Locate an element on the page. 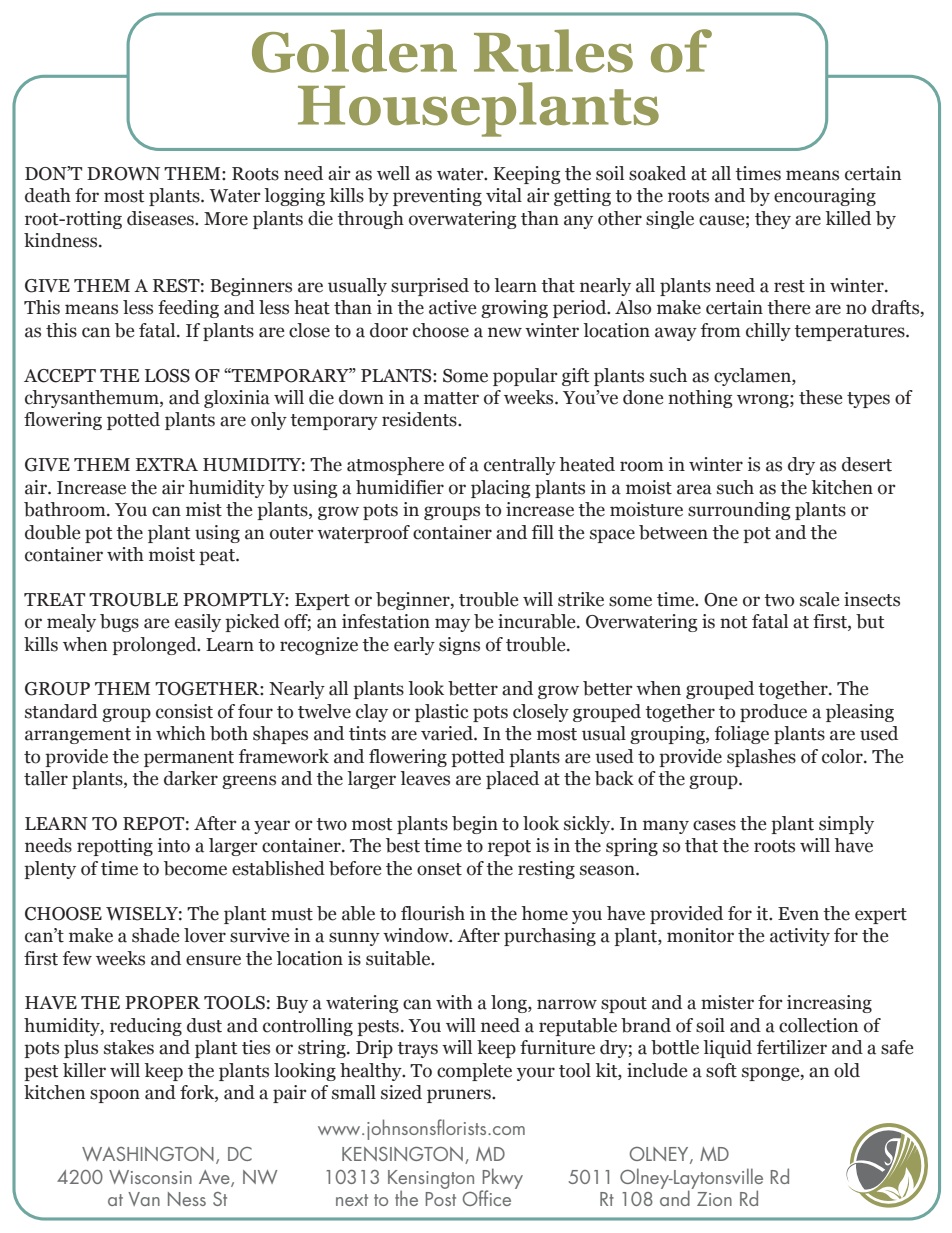  darker is located at coordinates (191, 778).
